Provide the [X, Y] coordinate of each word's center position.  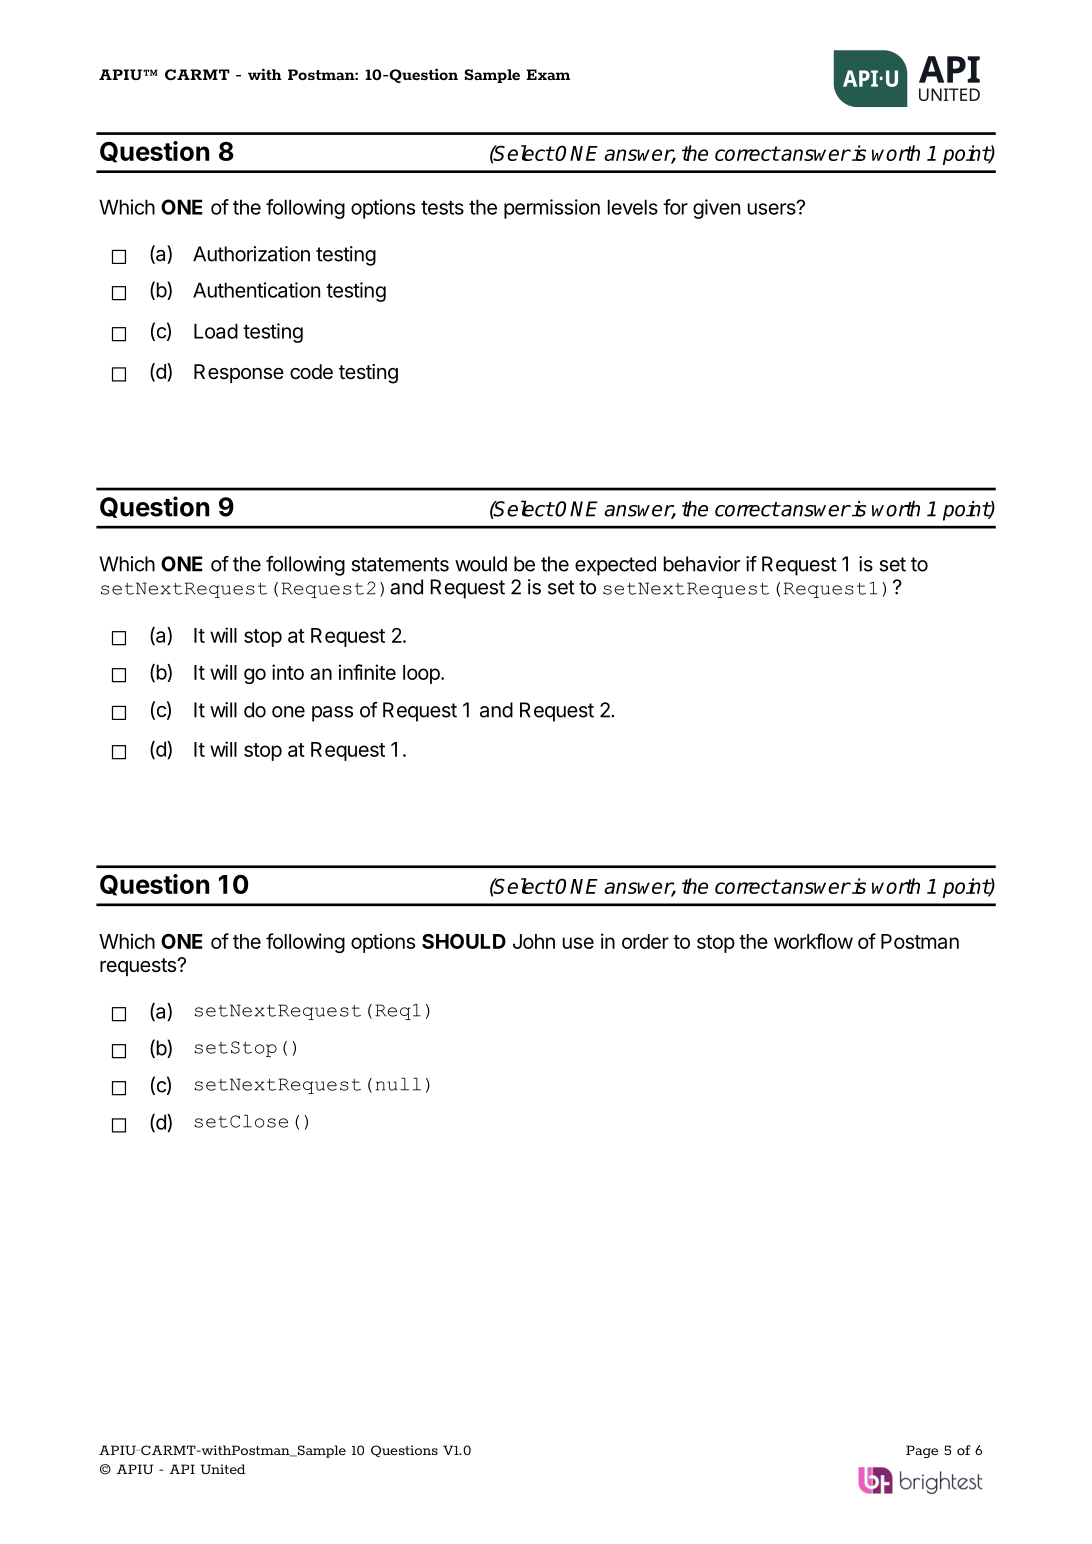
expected [615, 566]
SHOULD [464, 941]
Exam [548, 74]
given [716, 209]
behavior [702, 564]
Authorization [251, 254]
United [223, 1469]
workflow [813, 941]
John [534, 941]
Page [922, 1451]
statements [400, 564]
